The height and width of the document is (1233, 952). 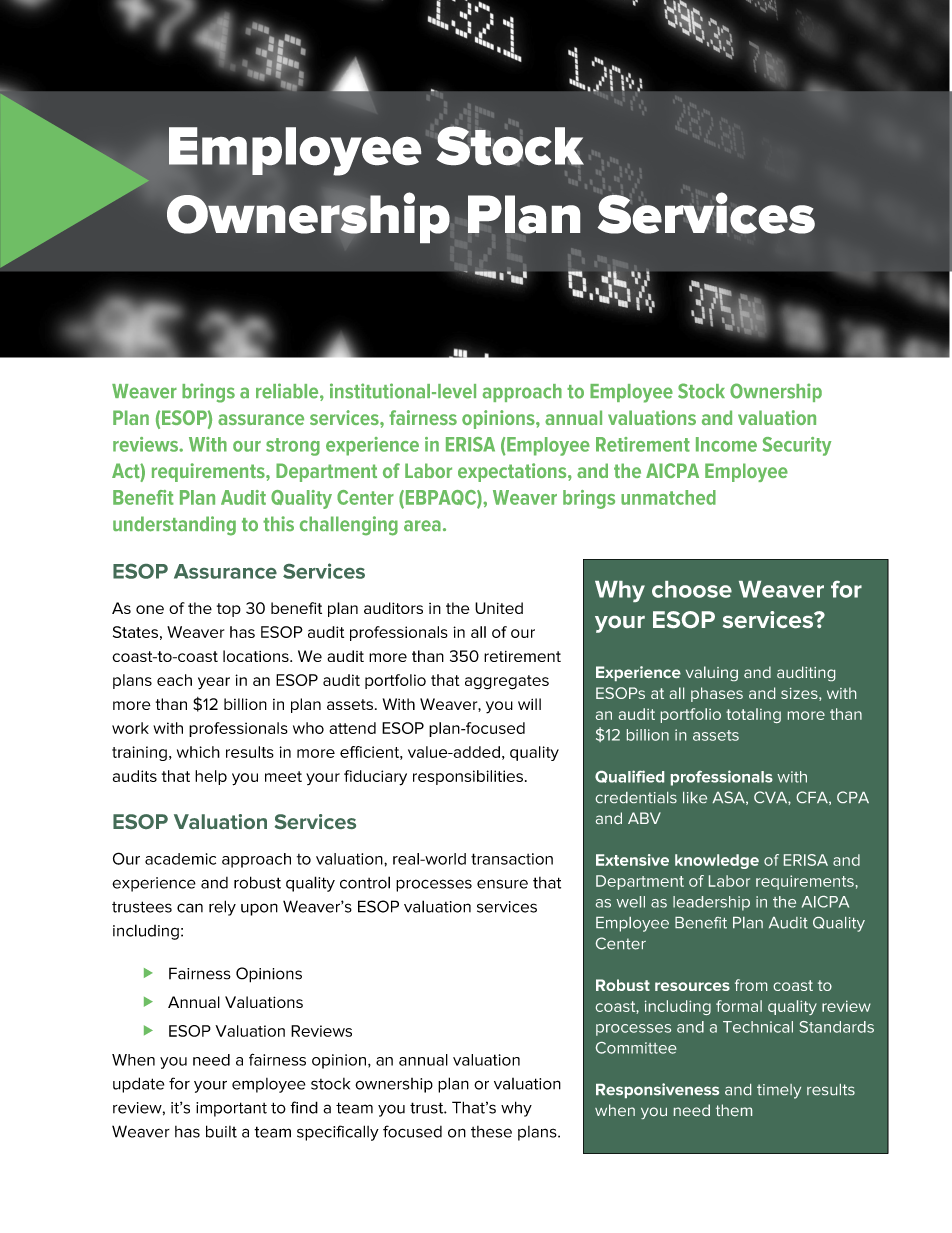 I want to click on responsibilities, so click(x=468, y=777).
